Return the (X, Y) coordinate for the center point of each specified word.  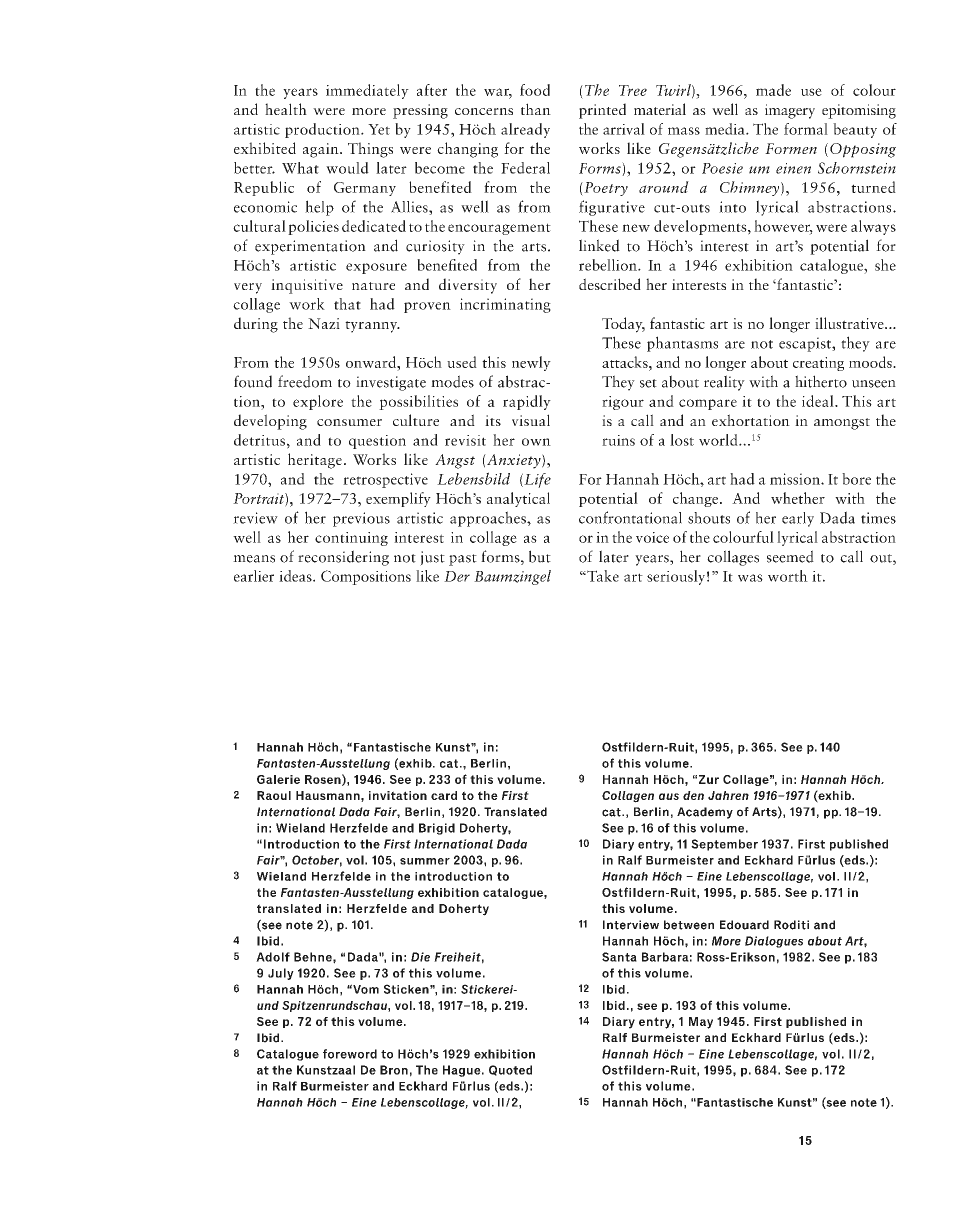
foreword (350, 1054)
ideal (819, 401)
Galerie (278, 779)
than (536, 109)
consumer (349, 422)
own (536, 442)
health (286, 109)
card (444, 795)
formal (806, 129)
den (693, 795)
